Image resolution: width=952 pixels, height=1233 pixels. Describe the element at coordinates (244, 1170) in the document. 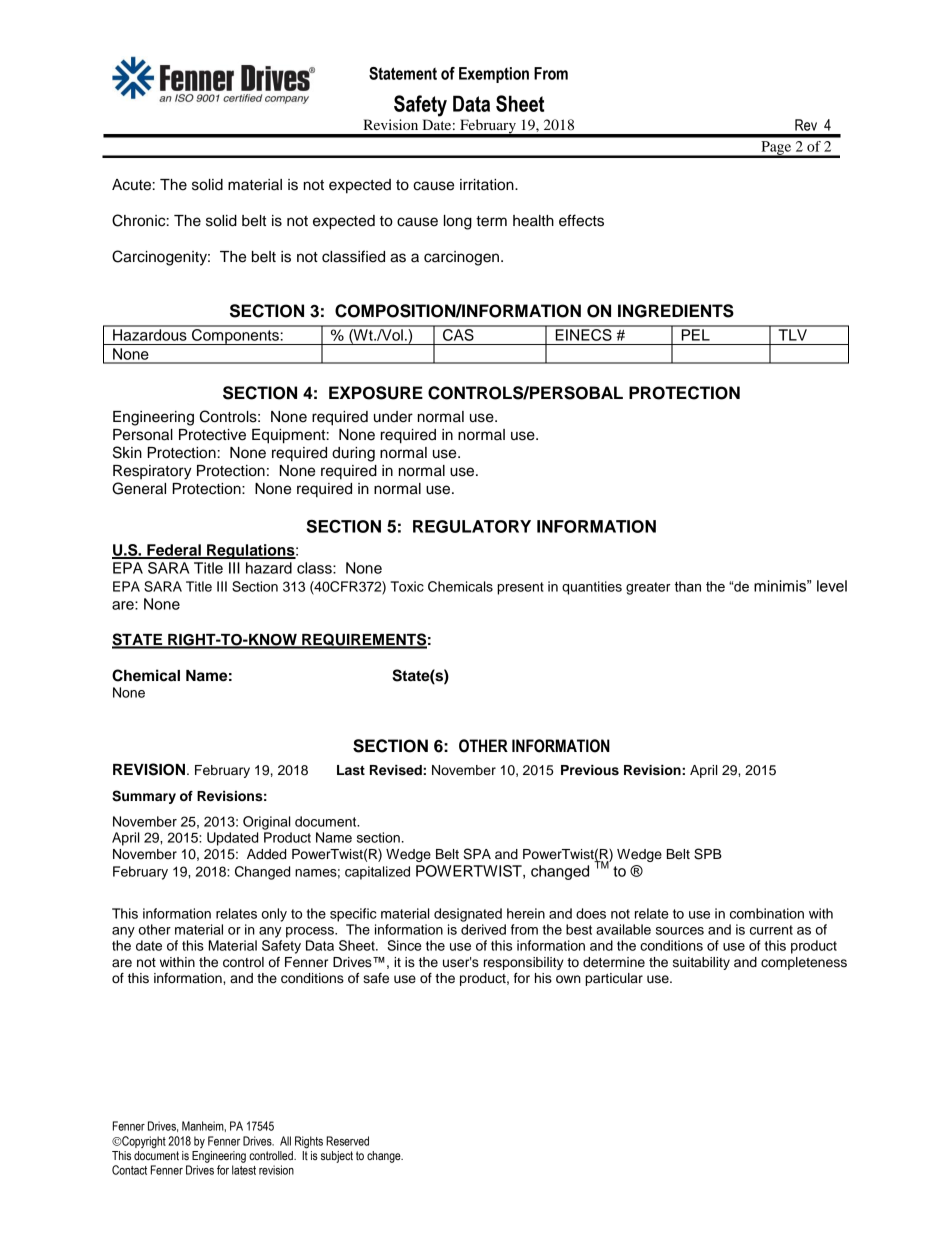

I see `latest` at that location.
